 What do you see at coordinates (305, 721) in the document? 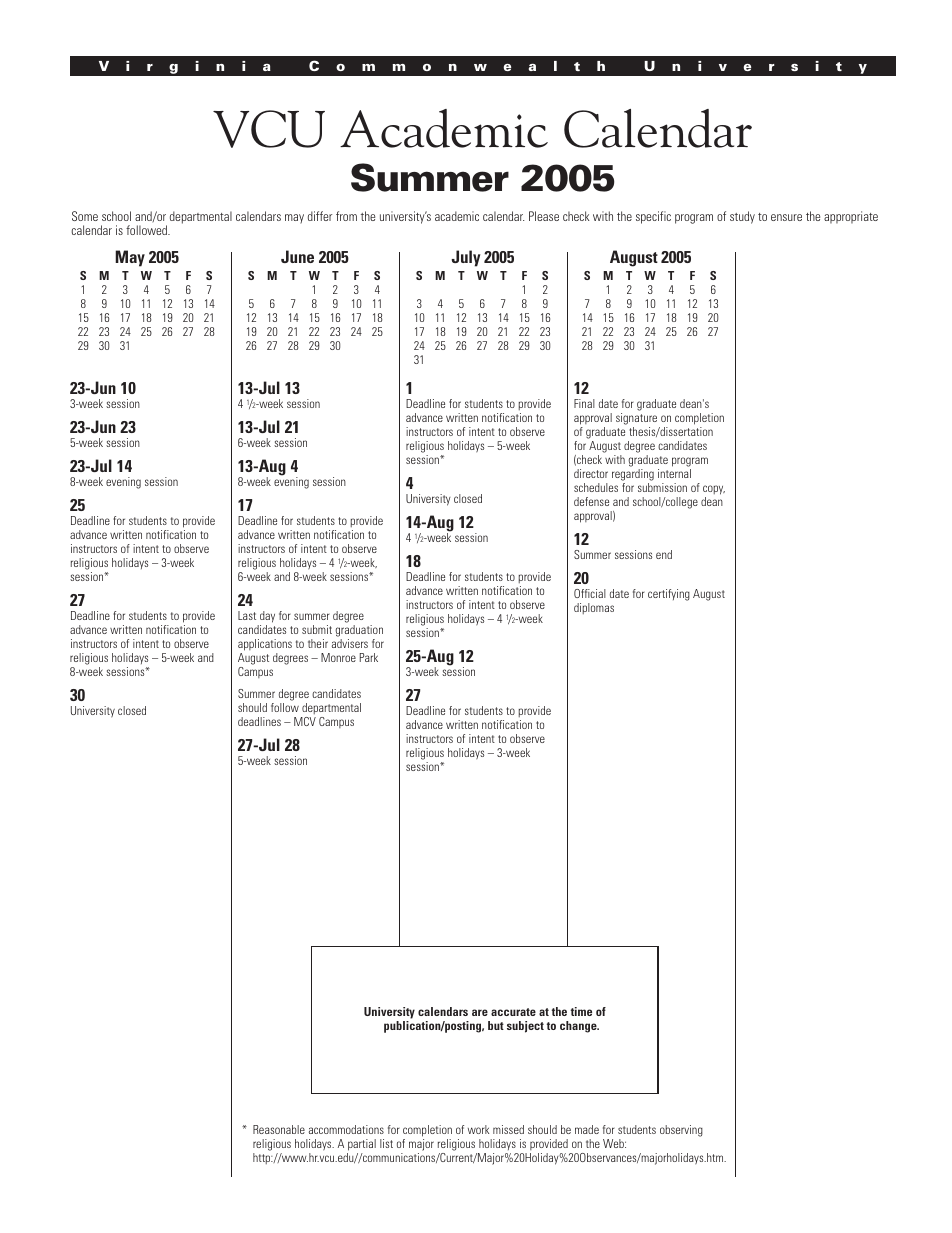
I see `MCV` at bounding box center [305, 721].
